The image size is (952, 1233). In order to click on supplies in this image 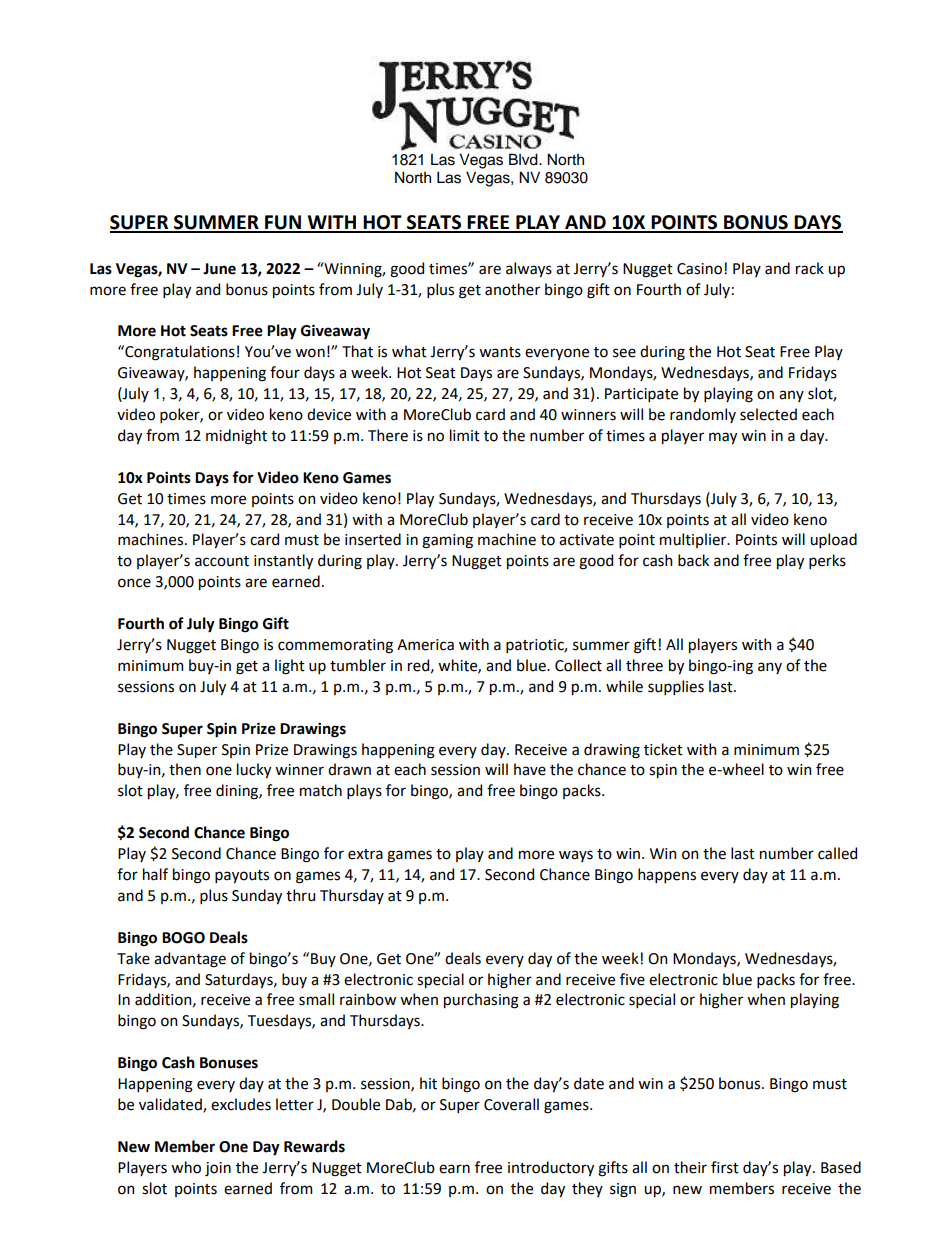, I will do `click(676, 687)`.
